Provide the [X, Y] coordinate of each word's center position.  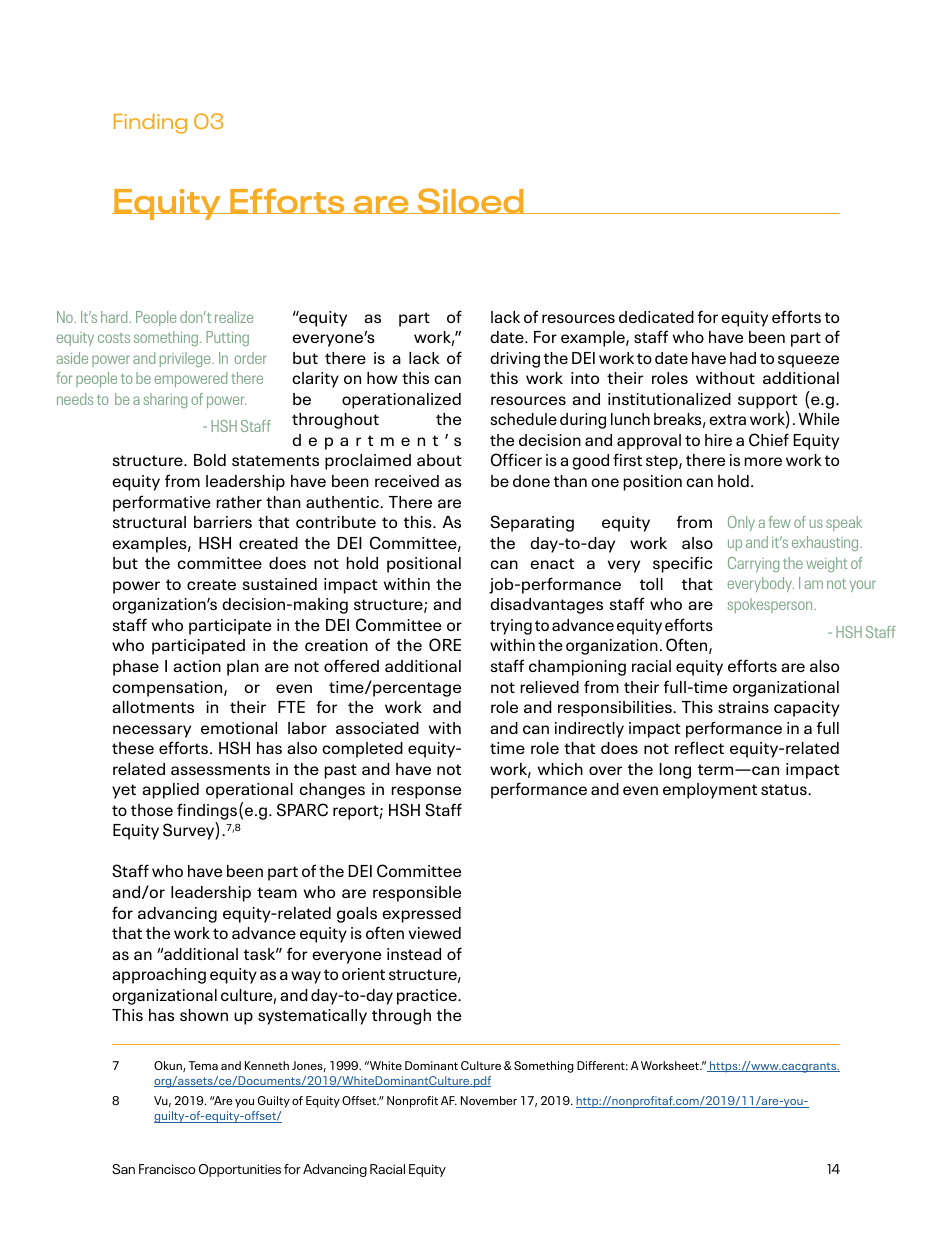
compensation [168, 689]
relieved [549, 687]
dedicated [656, 317]
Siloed [470, 201]
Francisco [167, 1169]
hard [114, 317]
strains [743, 707]
